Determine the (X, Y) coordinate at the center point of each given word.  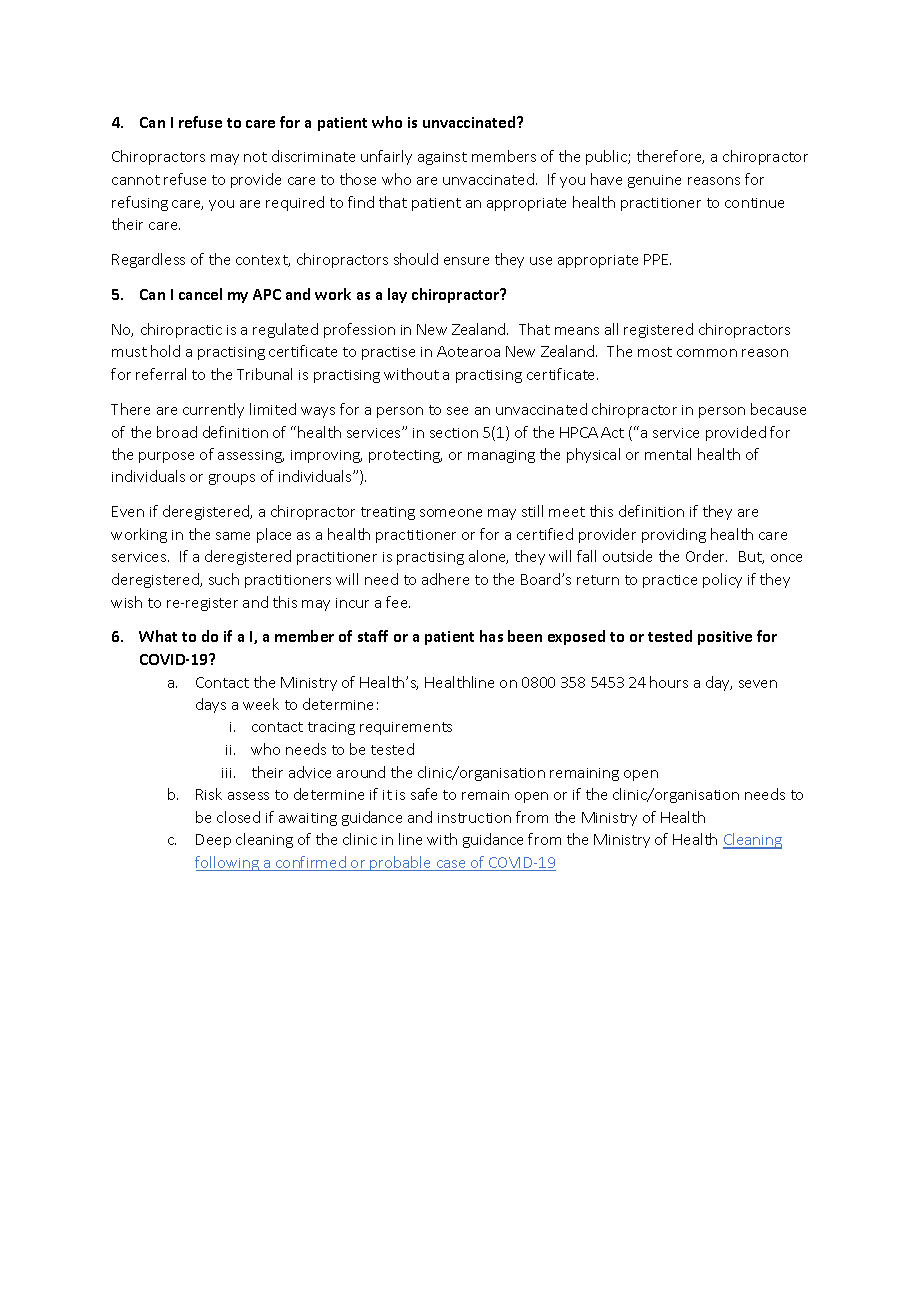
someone (451, 513)
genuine (654, 181)
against (442, 158)
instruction (474, 818)
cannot (136, 180)
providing (674, 535)
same (233, 536)
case (451, 865)
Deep (213, 841)
